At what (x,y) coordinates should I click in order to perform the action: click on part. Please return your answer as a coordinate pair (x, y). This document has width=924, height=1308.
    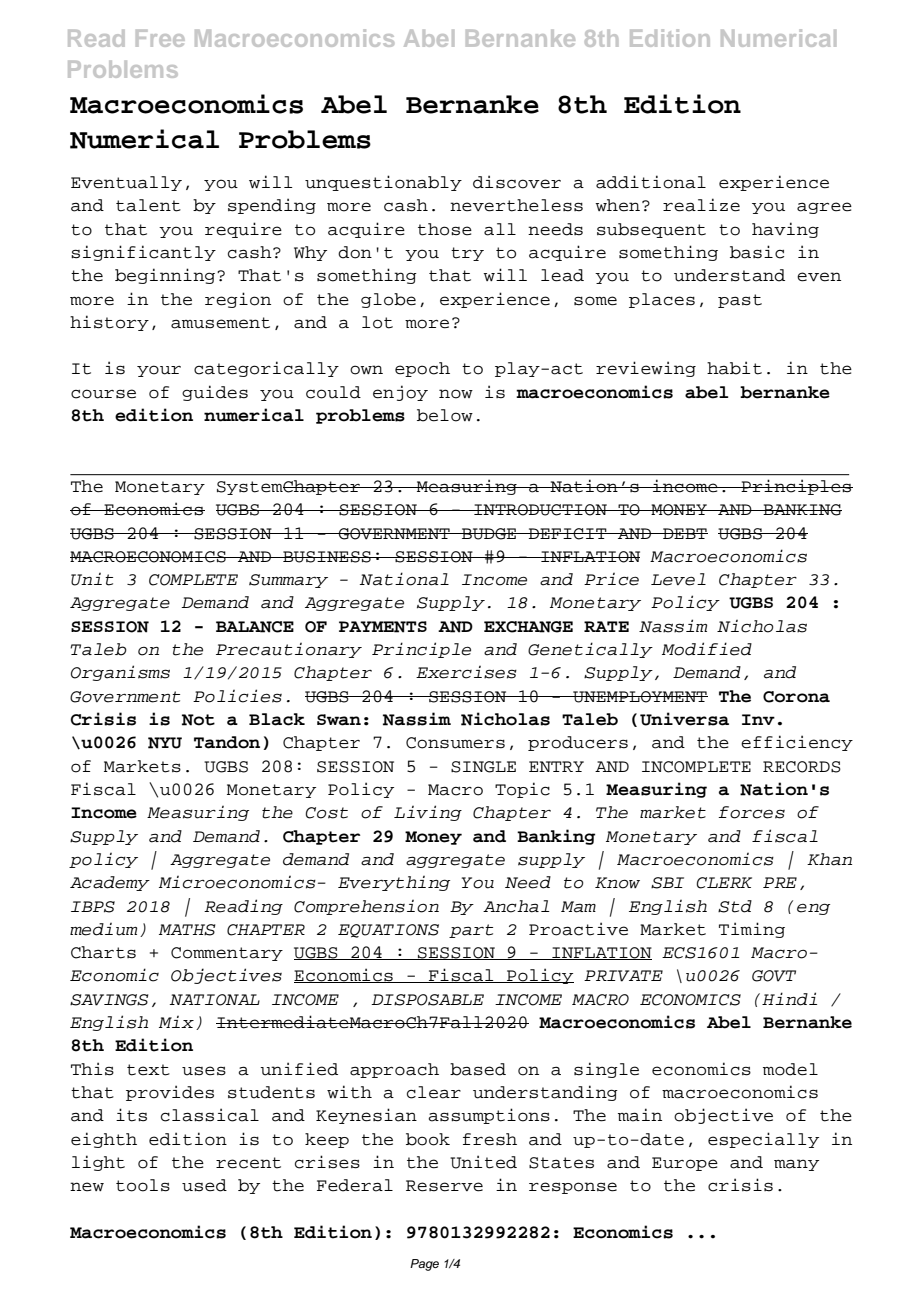
    Looking at the image, I should click on (471, 931).
